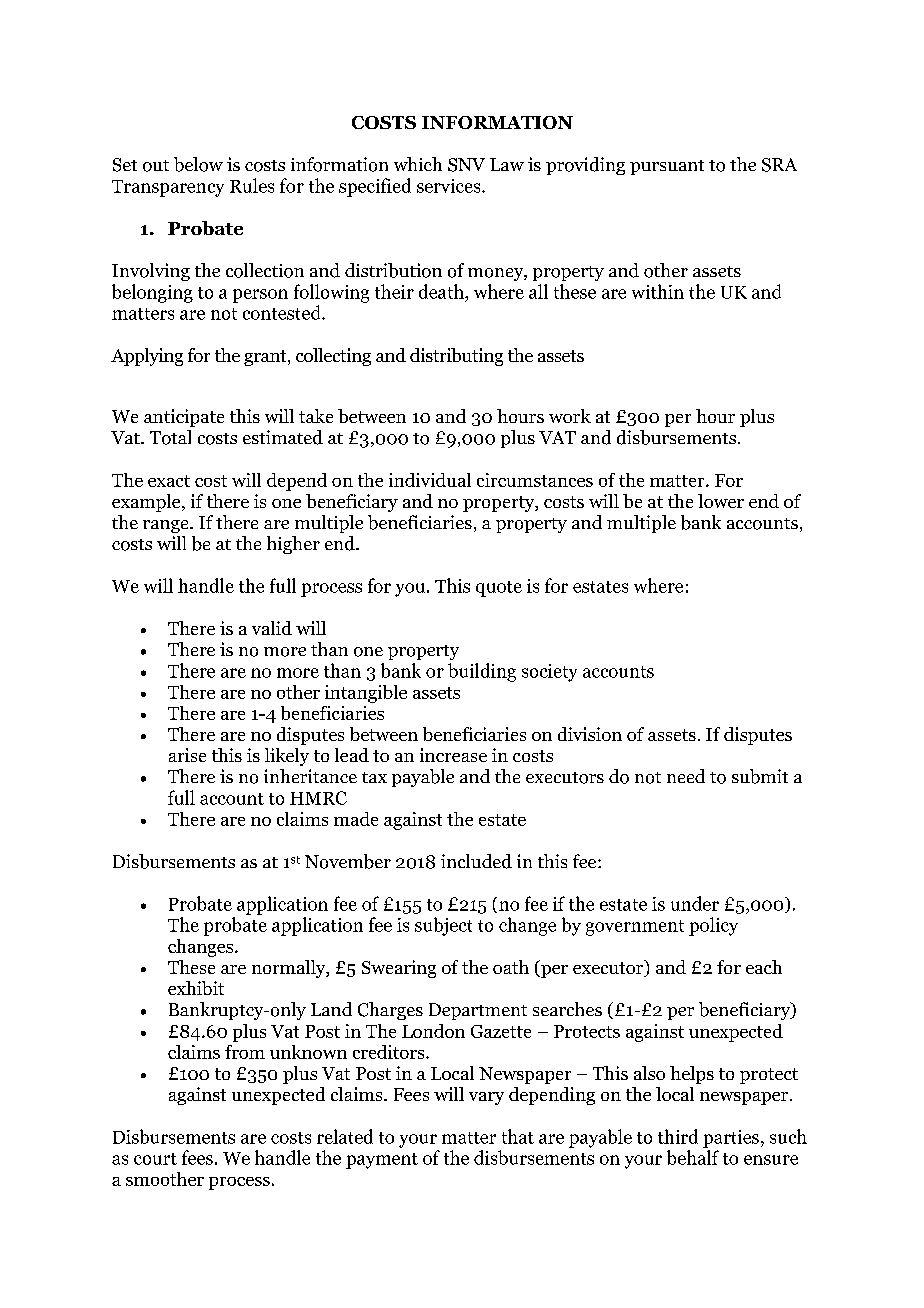 This page has width=924, height=1308. What do you see at coordinates (184, 418) in the page?
I see `anticipate` at bounding box center [184, 418].
